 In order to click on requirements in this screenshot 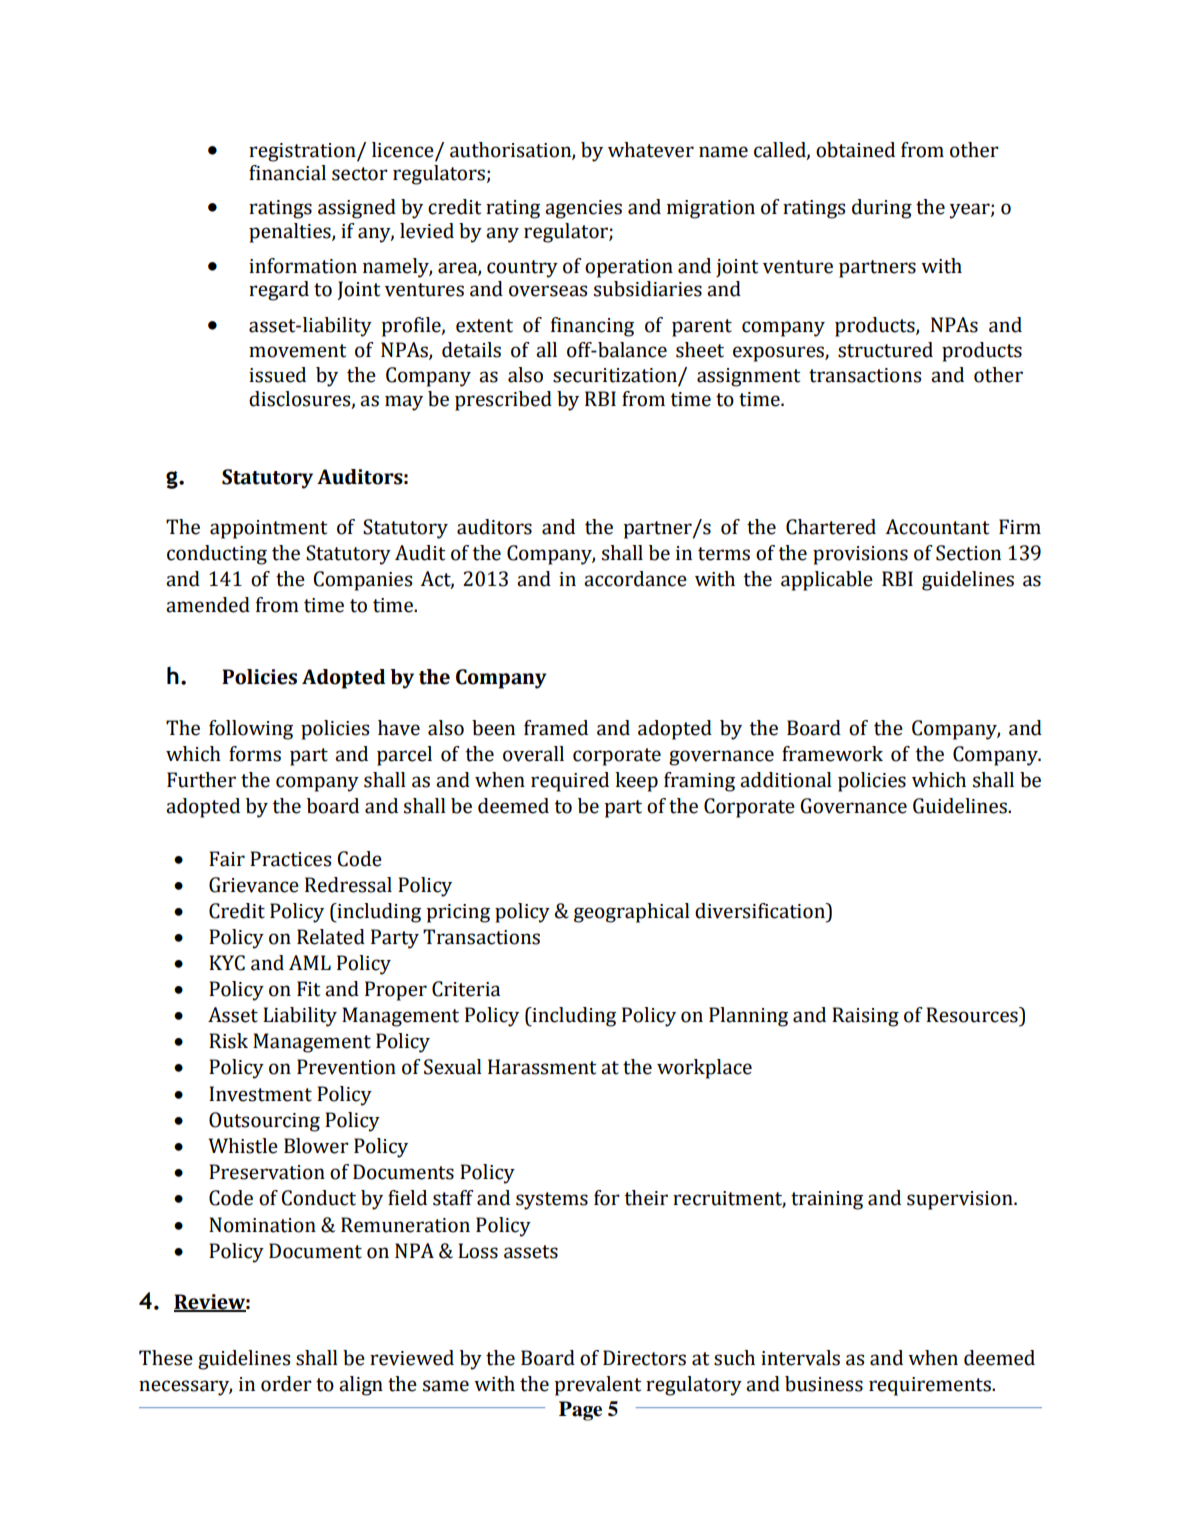, I will do `click(931, 1386)`.
